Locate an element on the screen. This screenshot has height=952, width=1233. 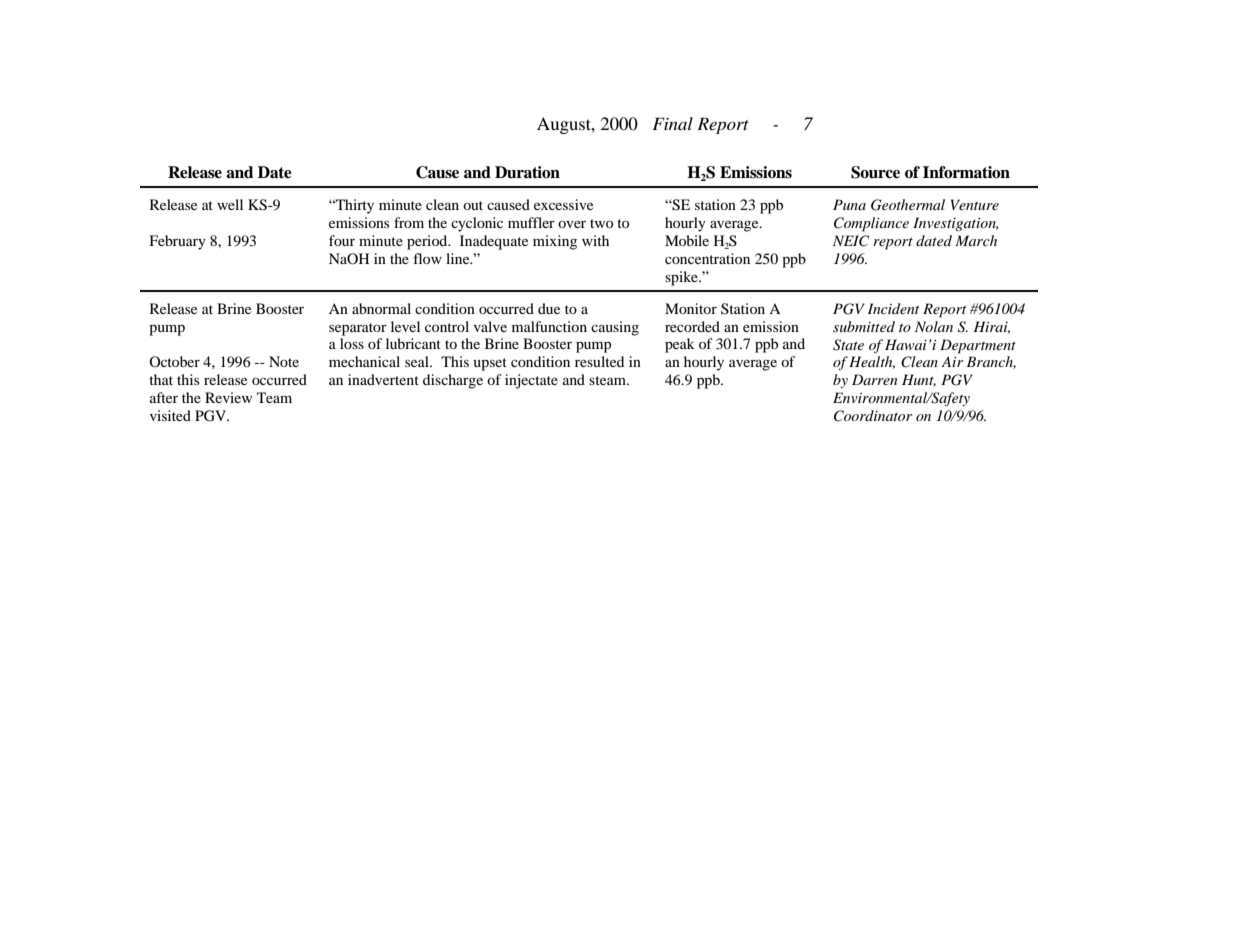
discharge is located at coordinates (453, 381).
